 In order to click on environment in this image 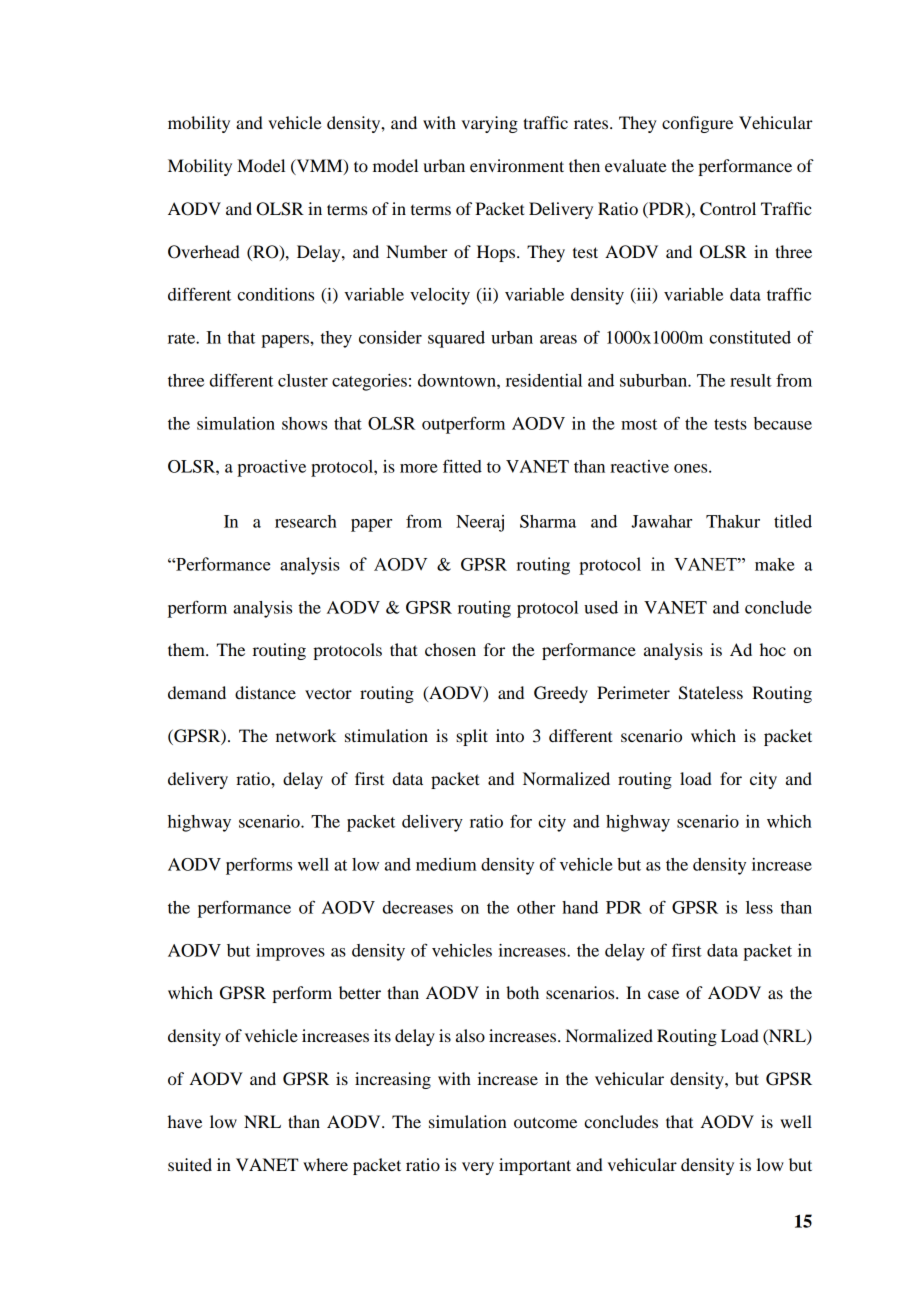, I will do `click(517, 165)`.
